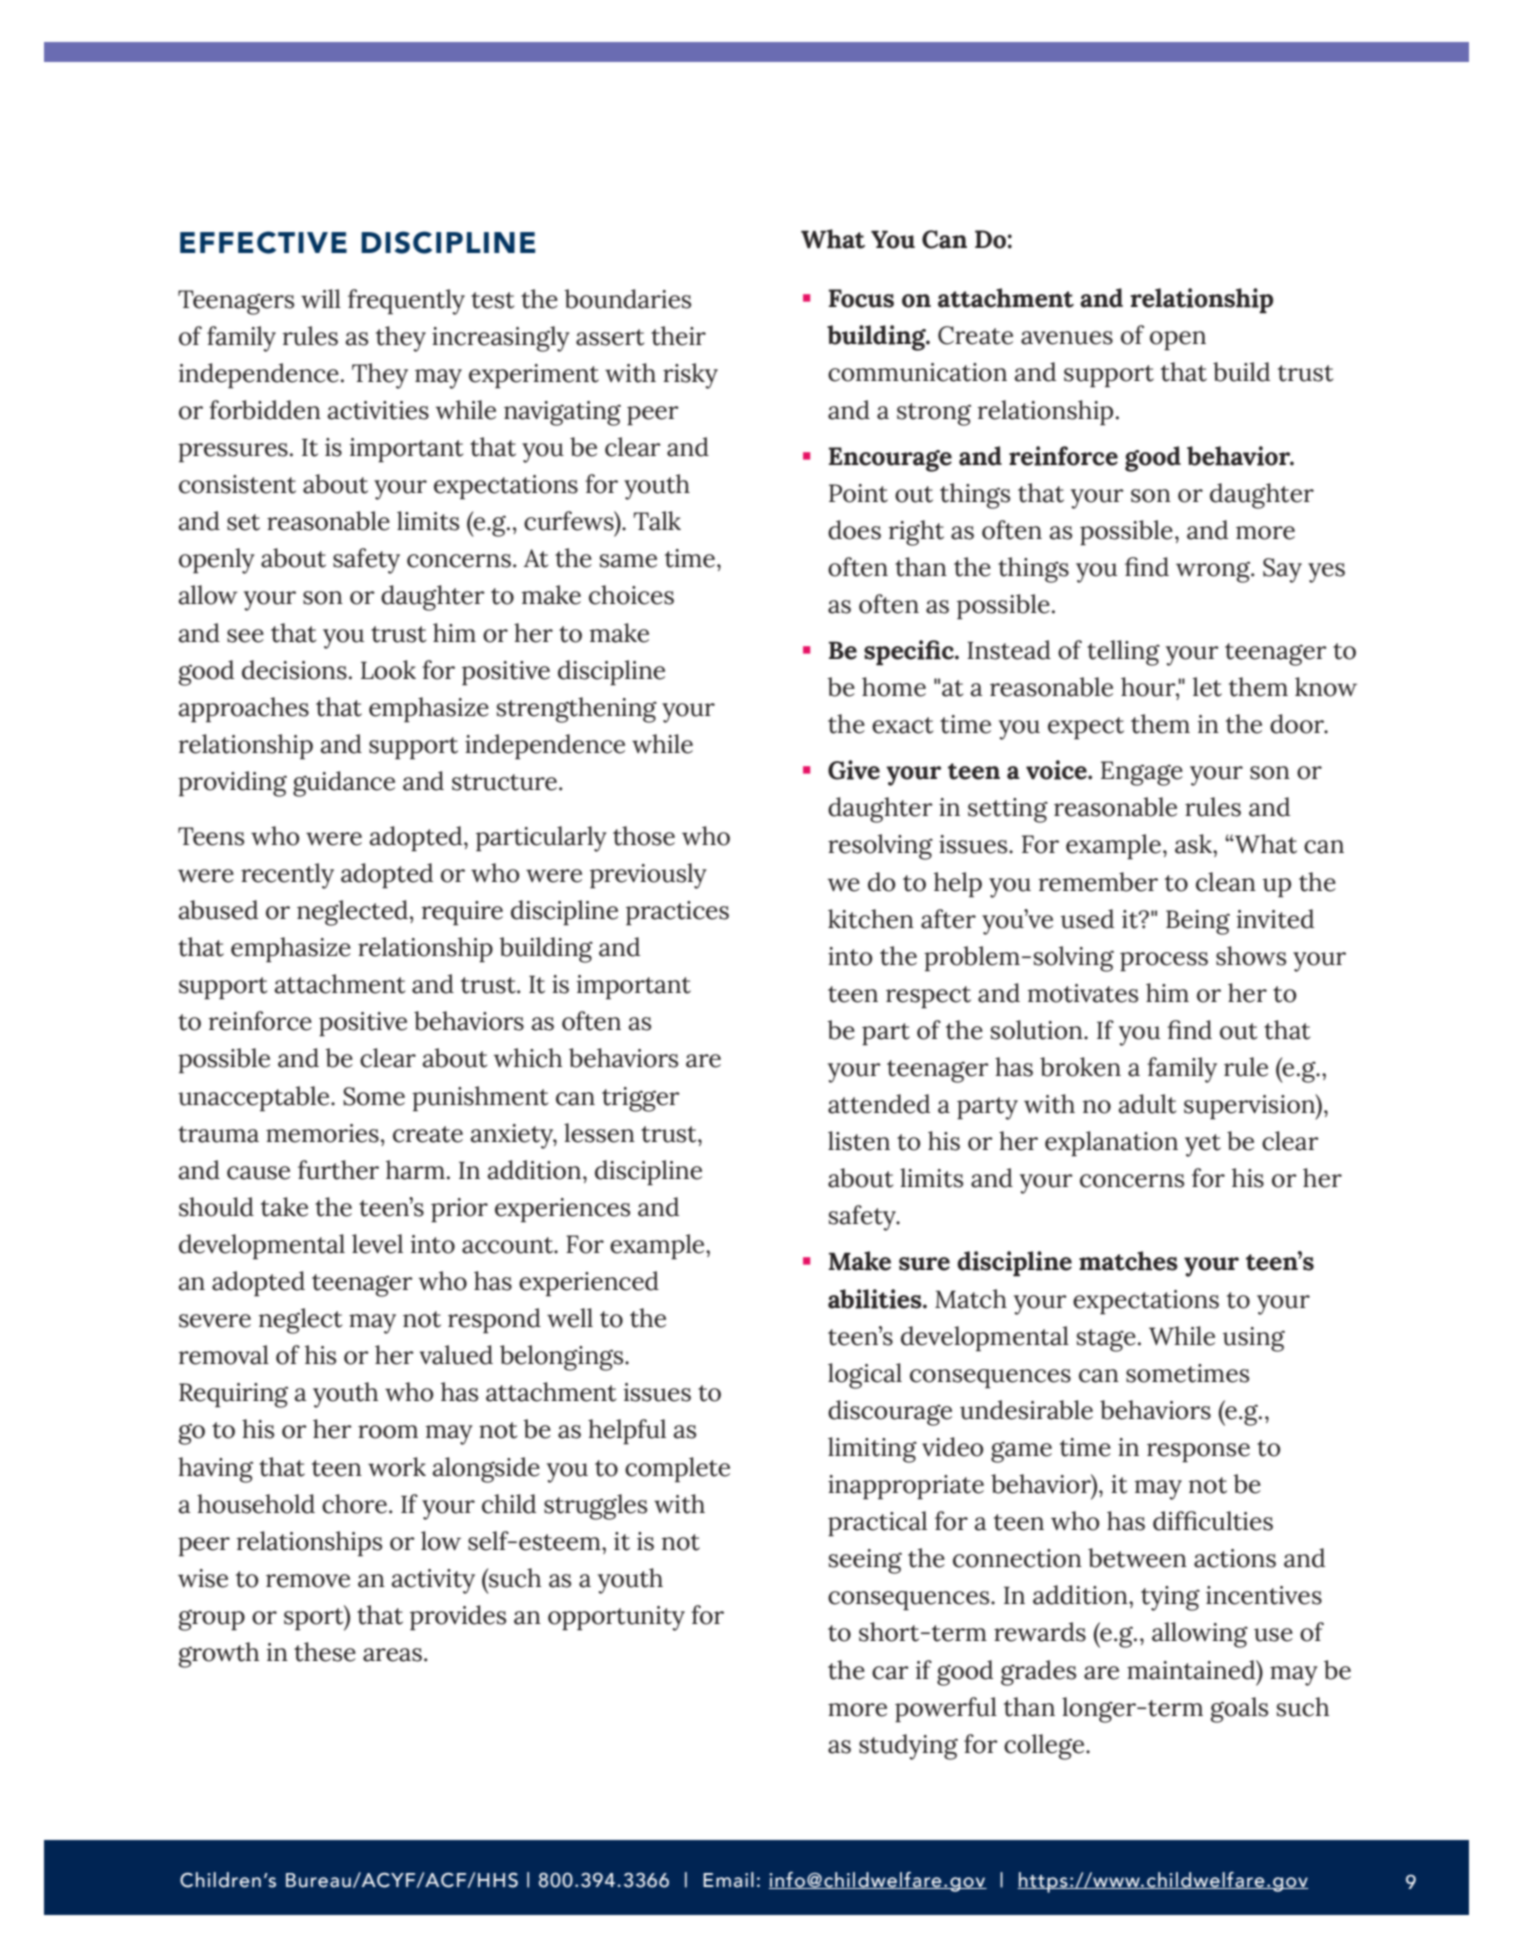 This screenshot has height=1959, width=1513. I want to click on these, so click(325, 1652).
